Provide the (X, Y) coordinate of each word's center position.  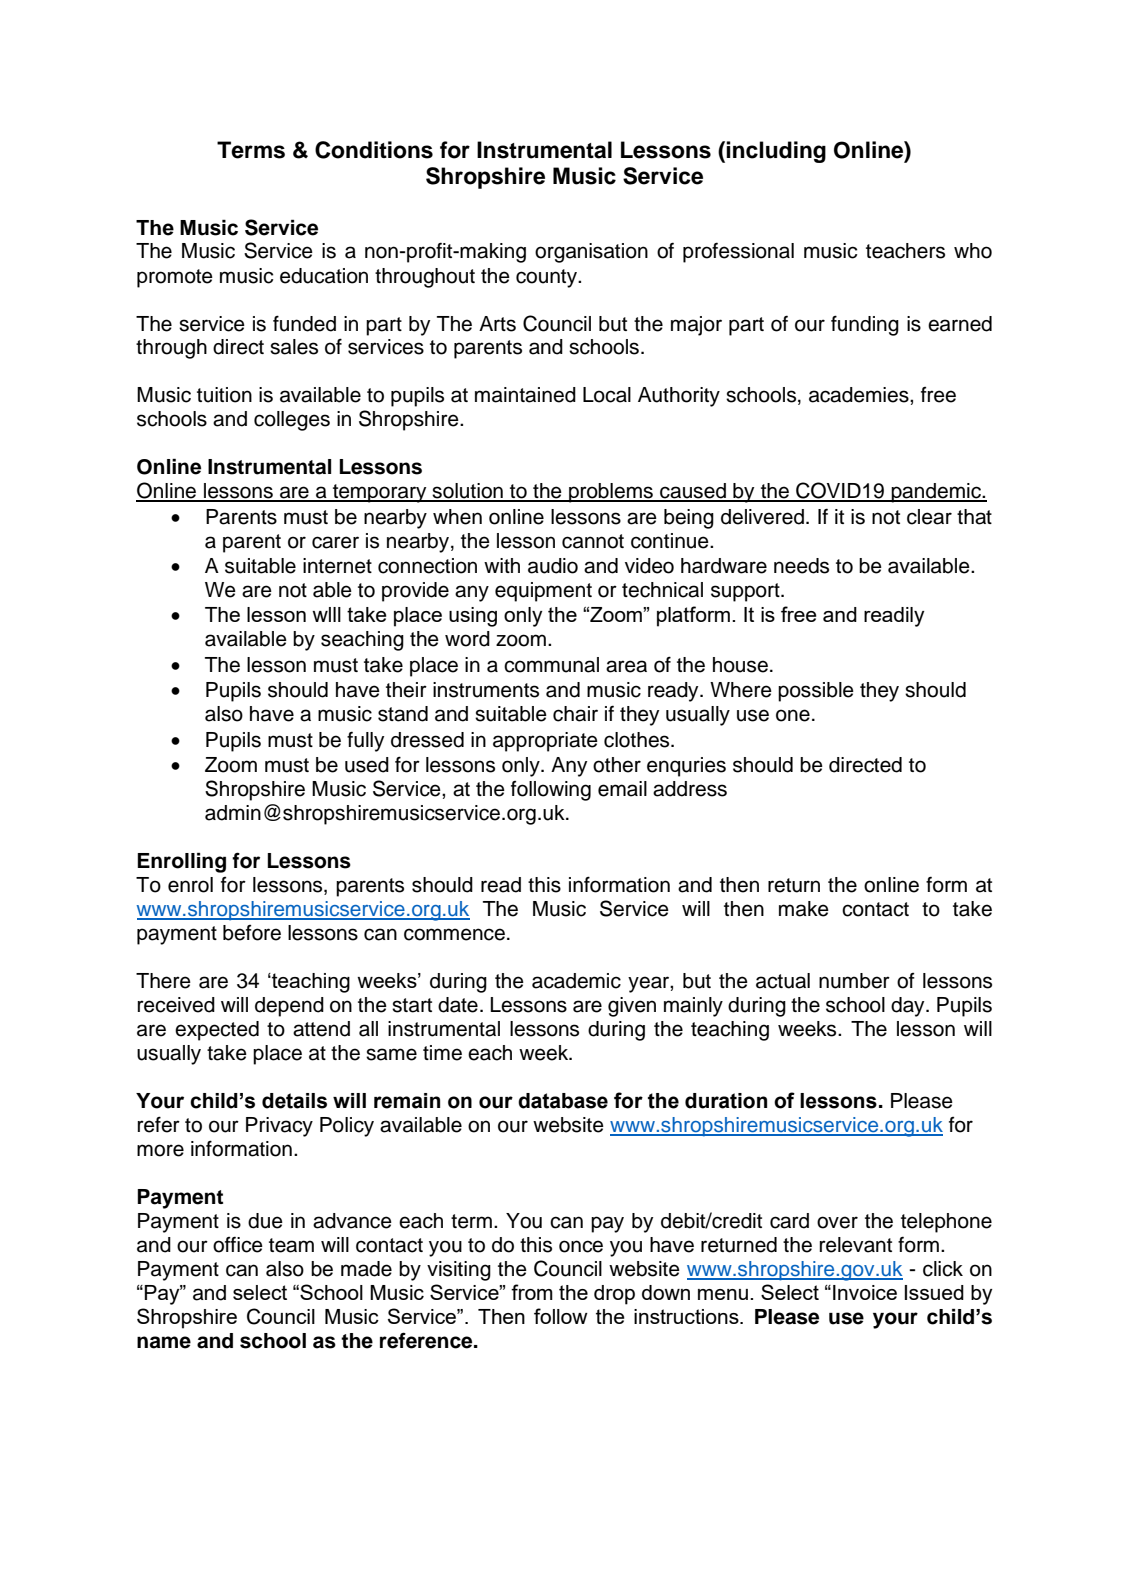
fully (365, 741)
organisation (591, 253)
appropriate (545, 742)
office (238, 1244)
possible (816, 692)
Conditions (374, 150)
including (776, 152)
